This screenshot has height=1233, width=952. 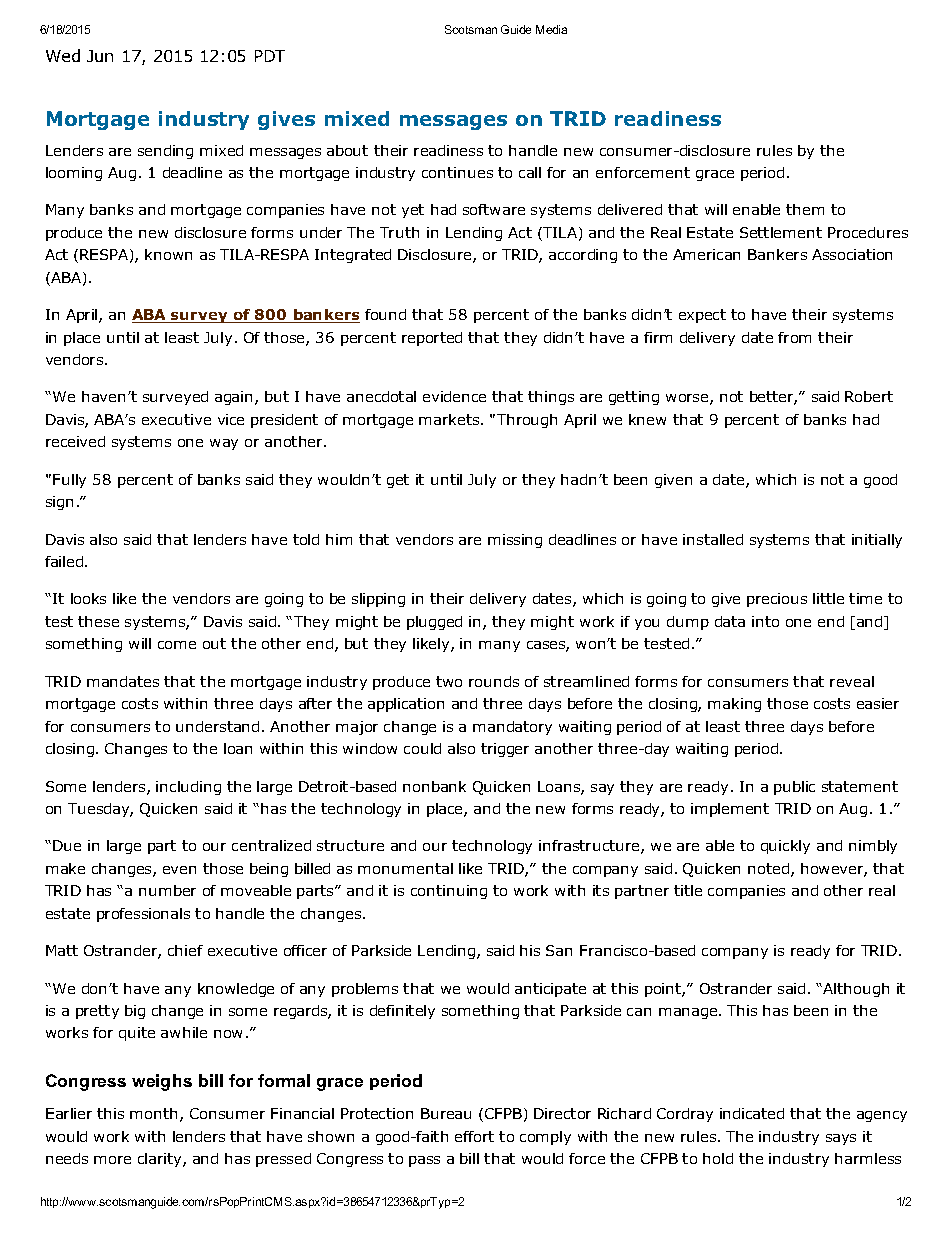 I want to click on even, so click(x=179, y=870).
